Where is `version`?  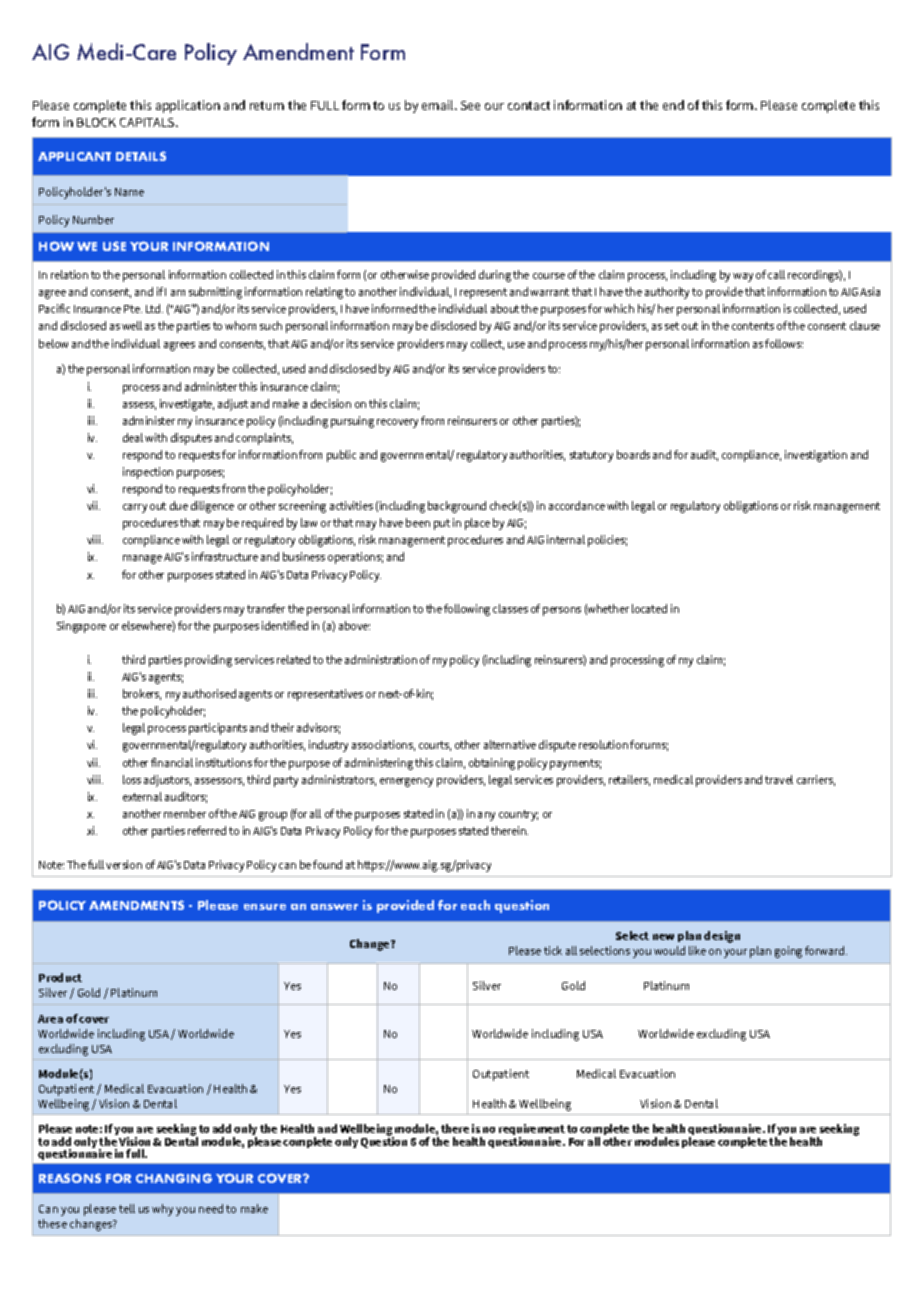
version is located at coordinates (124, 864).
